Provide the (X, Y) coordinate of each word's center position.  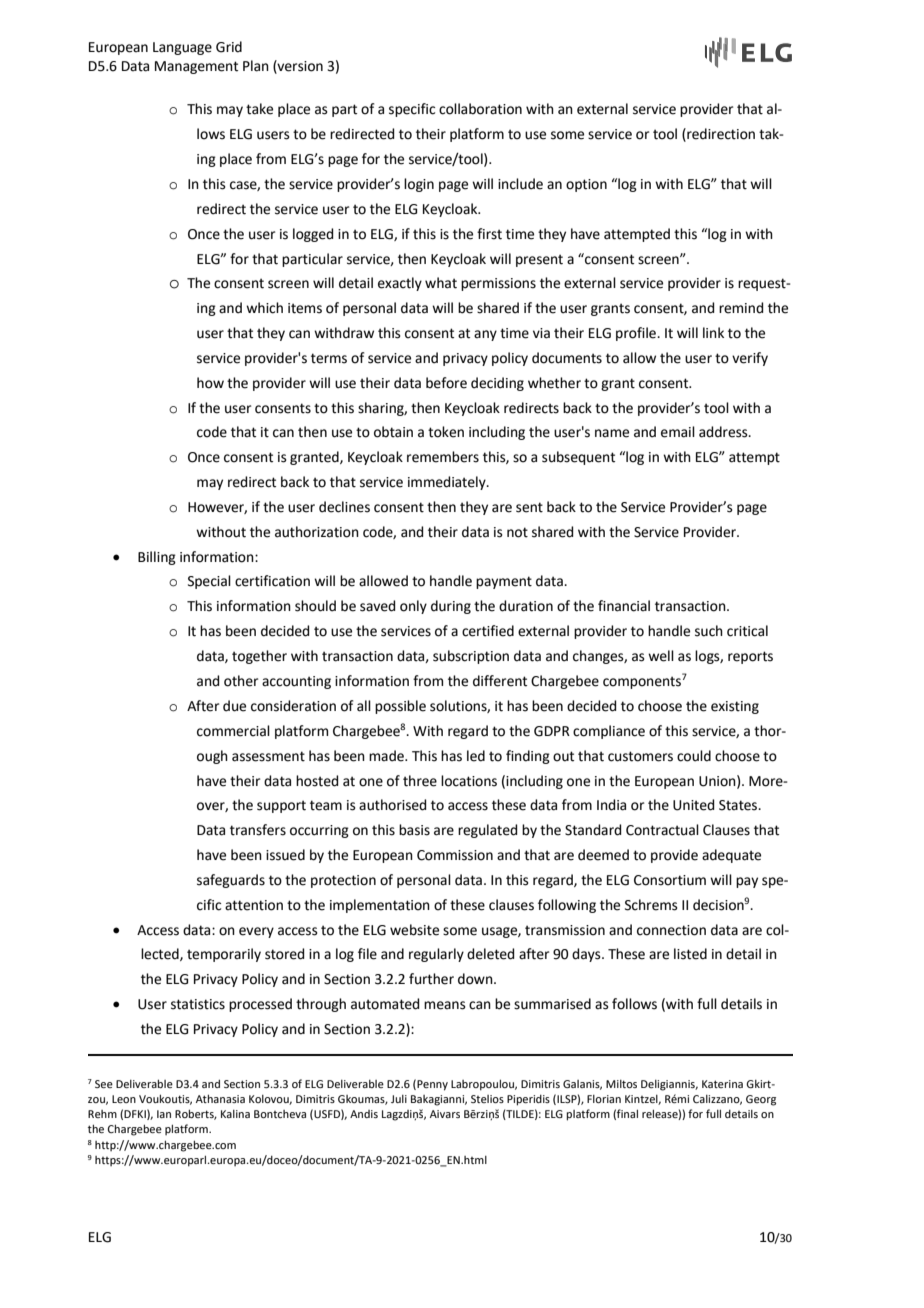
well (661, 656)
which (264, 308)
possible (400, 707)
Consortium (670, 880)
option (586, 185)
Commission (455, 855)
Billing (157, 558)
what (441, 283)
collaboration (480, 109)
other (241, 681)
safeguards (231, 881)
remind (741, 308)
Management (196, 67)
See (104, 1084)
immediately (448, 483)
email (678, 432)
